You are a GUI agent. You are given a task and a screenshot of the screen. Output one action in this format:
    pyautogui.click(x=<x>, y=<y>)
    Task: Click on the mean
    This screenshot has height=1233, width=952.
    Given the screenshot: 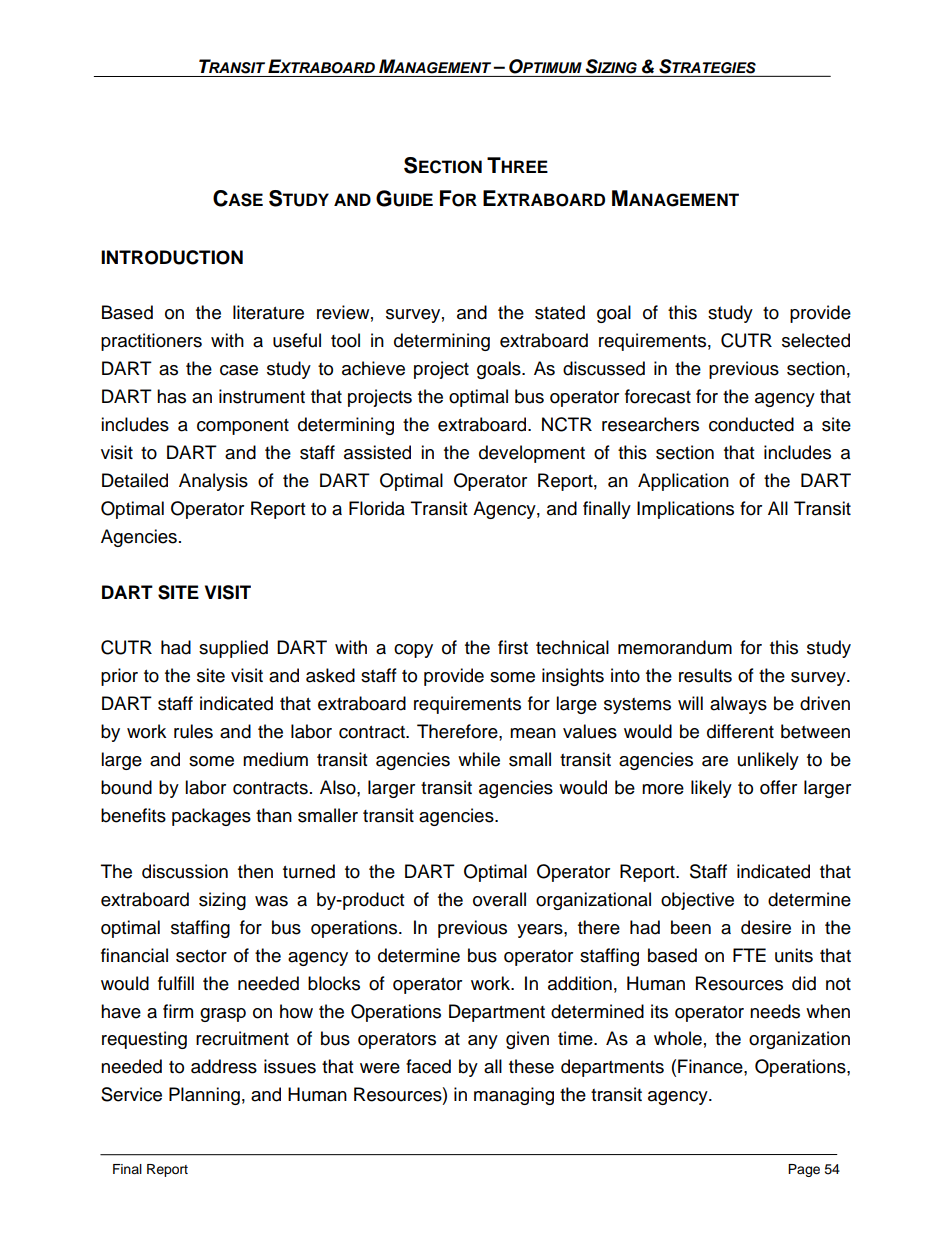 What is the action you would take?
    pyautogui.click(x=533, y=733)
